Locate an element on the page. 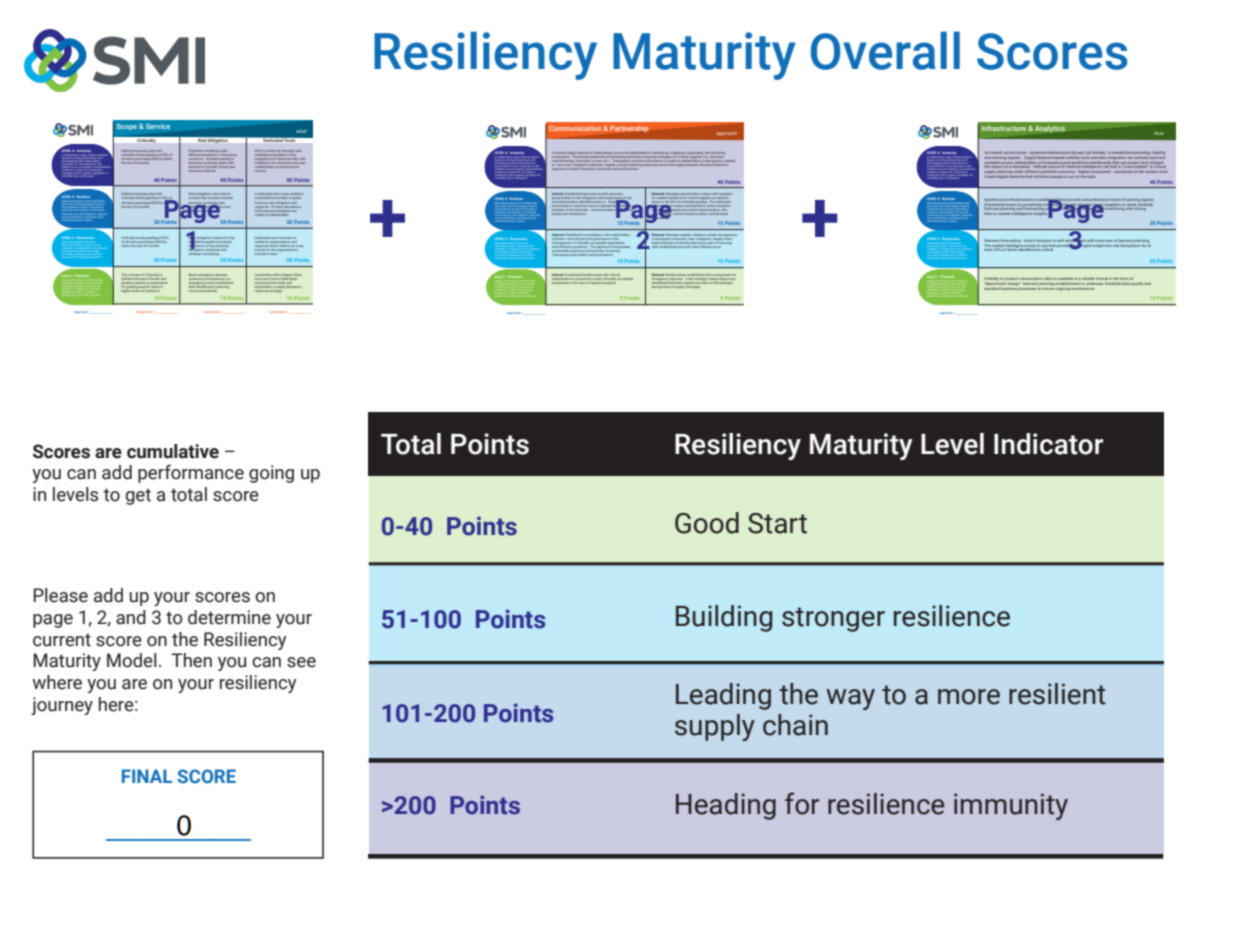 The image size is (1233, 952). identification is located at coordinates (206, 287).
